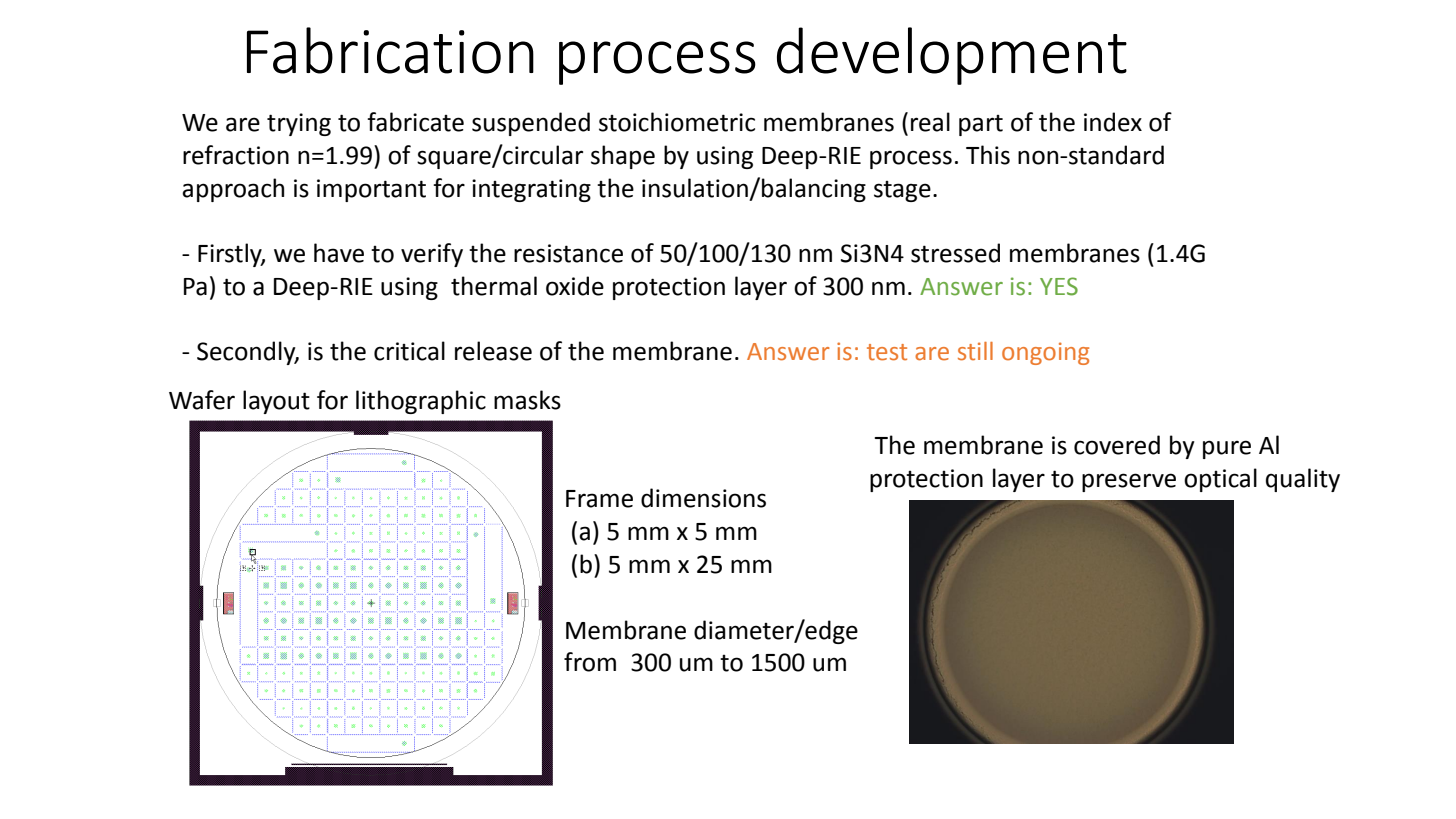 This document has width=1456, height=819. I want to click on development, so click(952, 56).
